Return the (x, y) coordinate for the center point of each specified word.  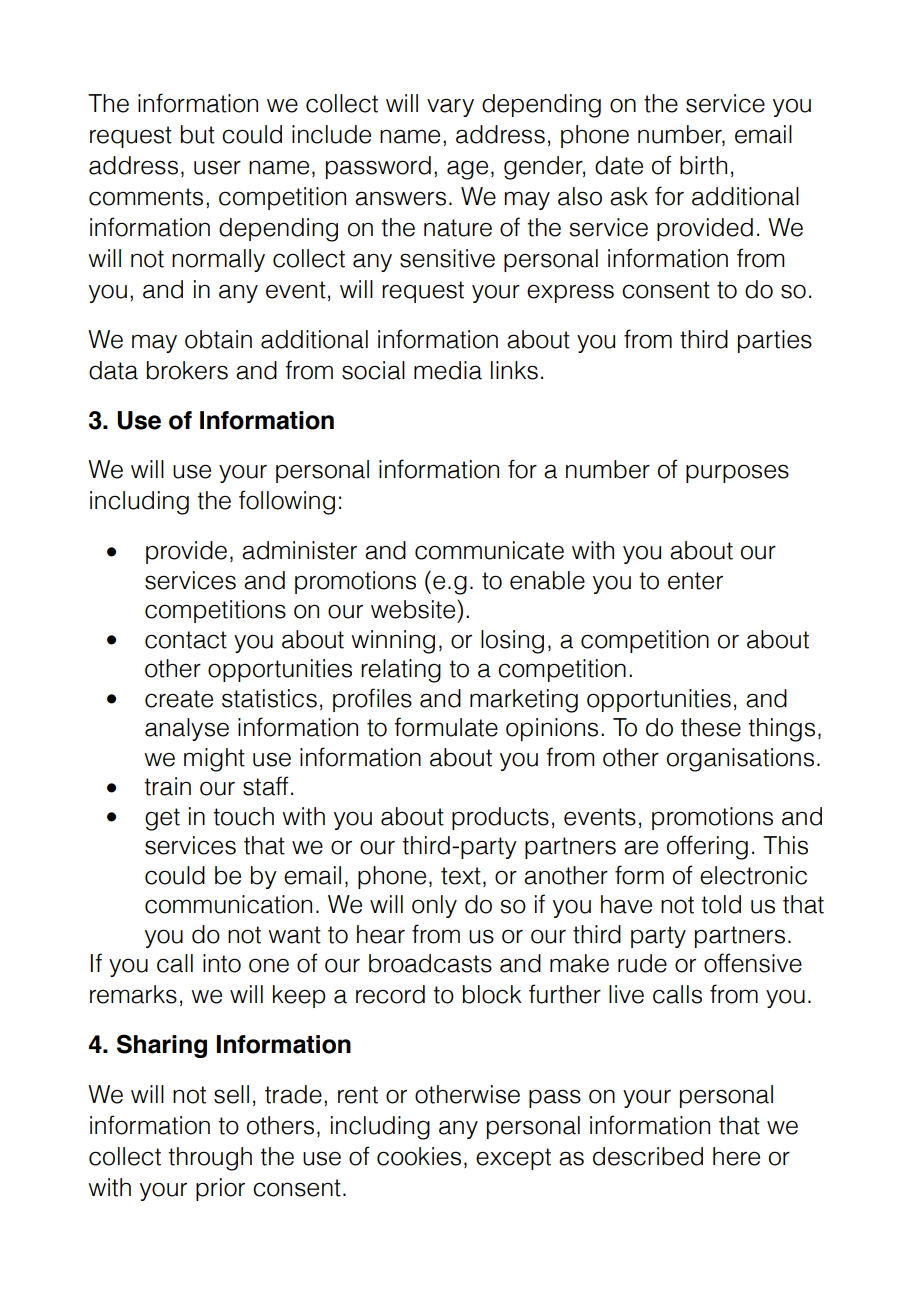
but (198, 134)
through (210, 1159)
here (736, 1156)
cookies (419, 1156)
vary (450, 107)
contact (186, 640)
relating (401, 671)
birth (703, 165)
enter (695, 581)
